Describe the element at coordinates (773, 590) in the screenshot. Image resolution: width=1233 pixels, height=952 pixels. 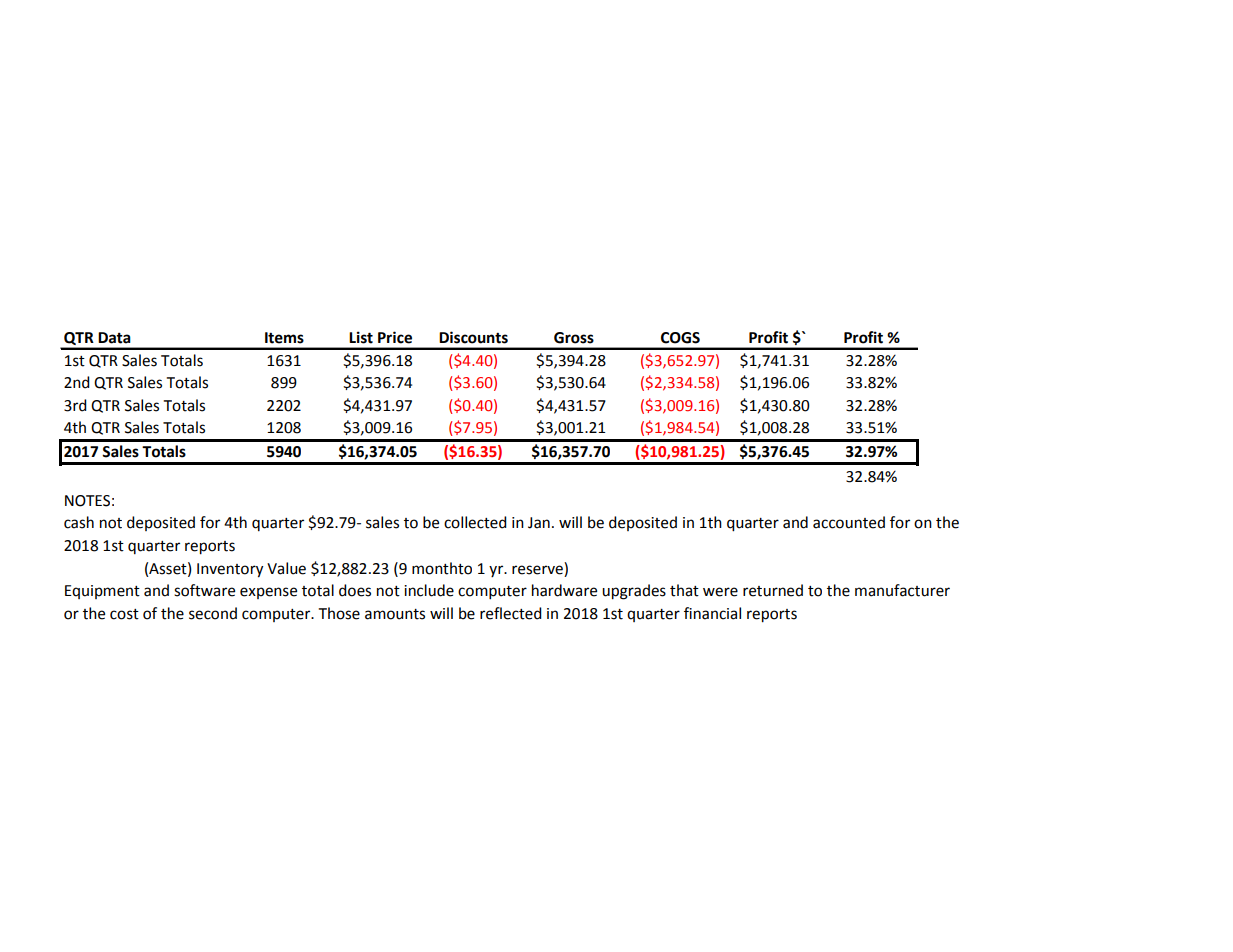
I see `returned` at that location.
